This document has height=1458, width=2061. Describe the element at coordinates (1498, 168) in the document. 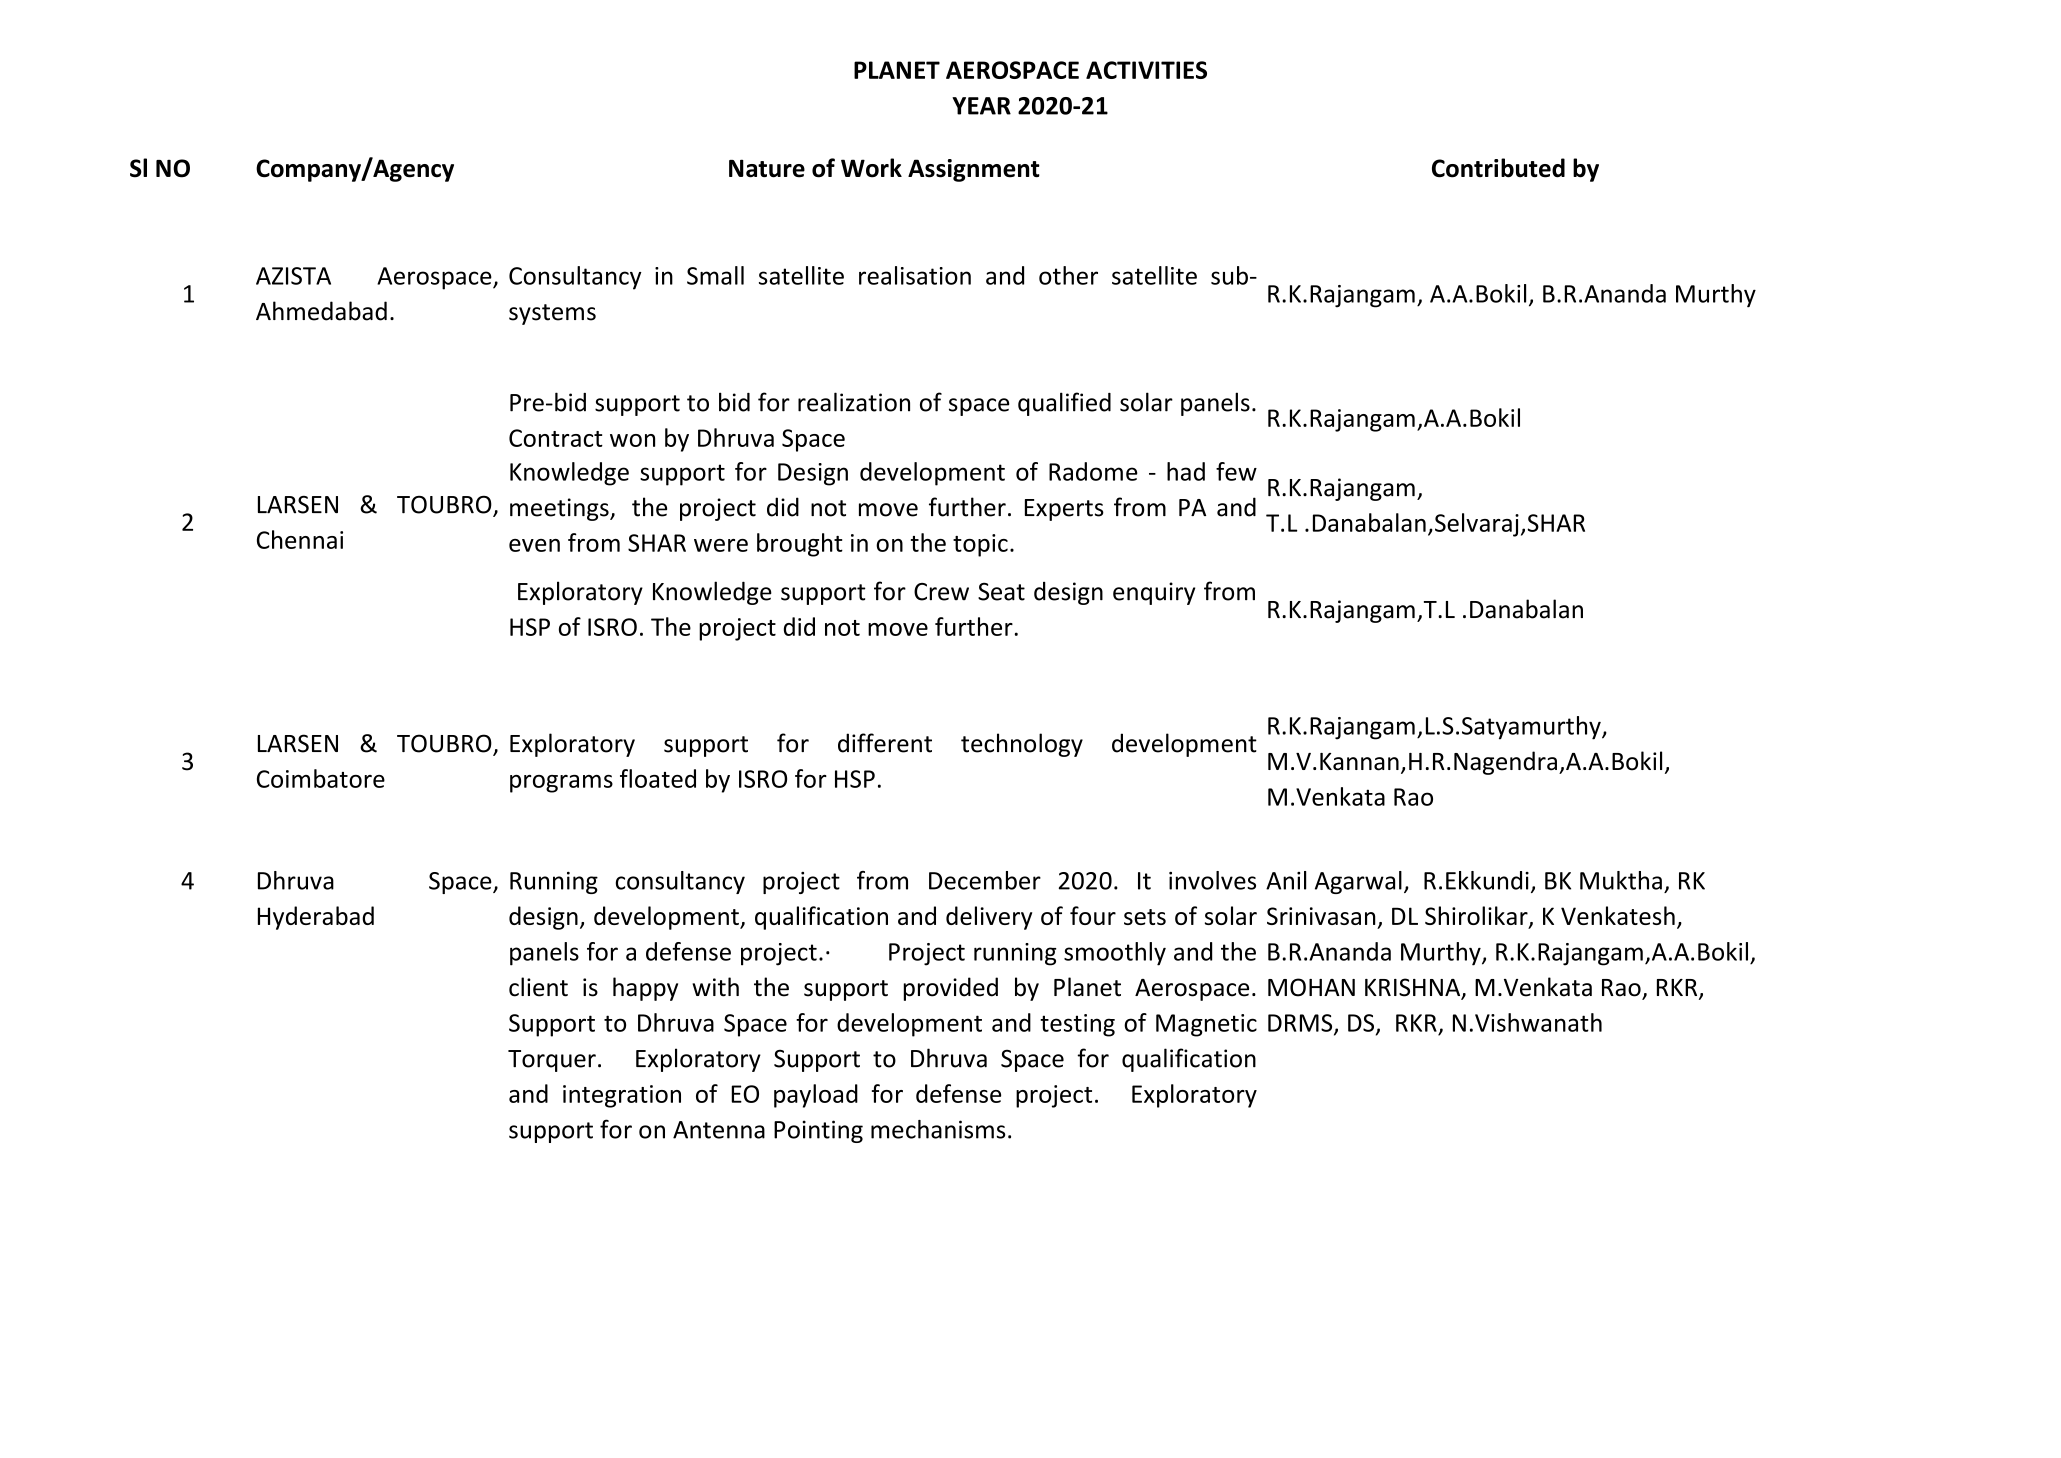

I see `Contributed` at that location.
